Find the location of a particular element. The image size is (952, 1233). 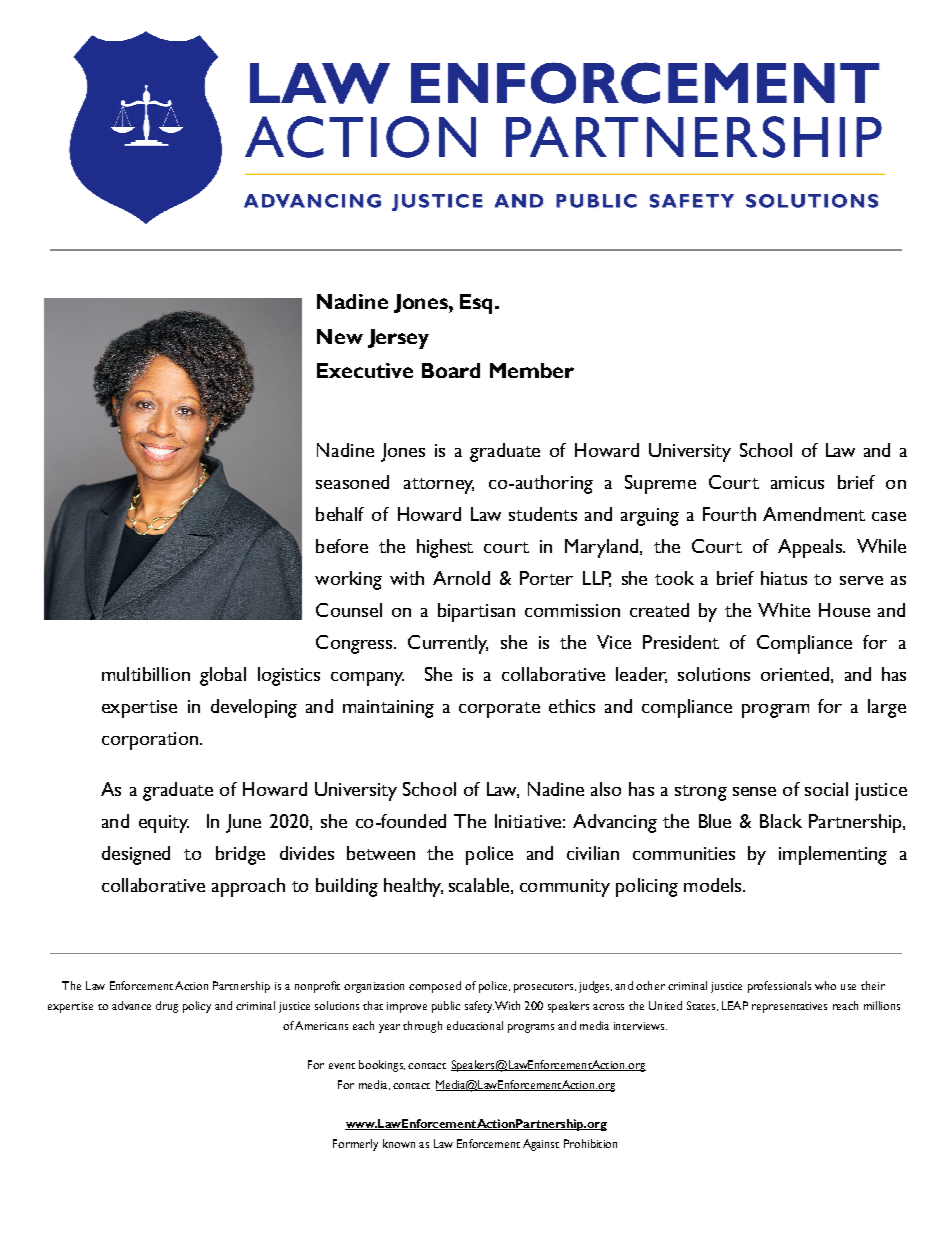

behalf is located at coordinates (340, 514).
